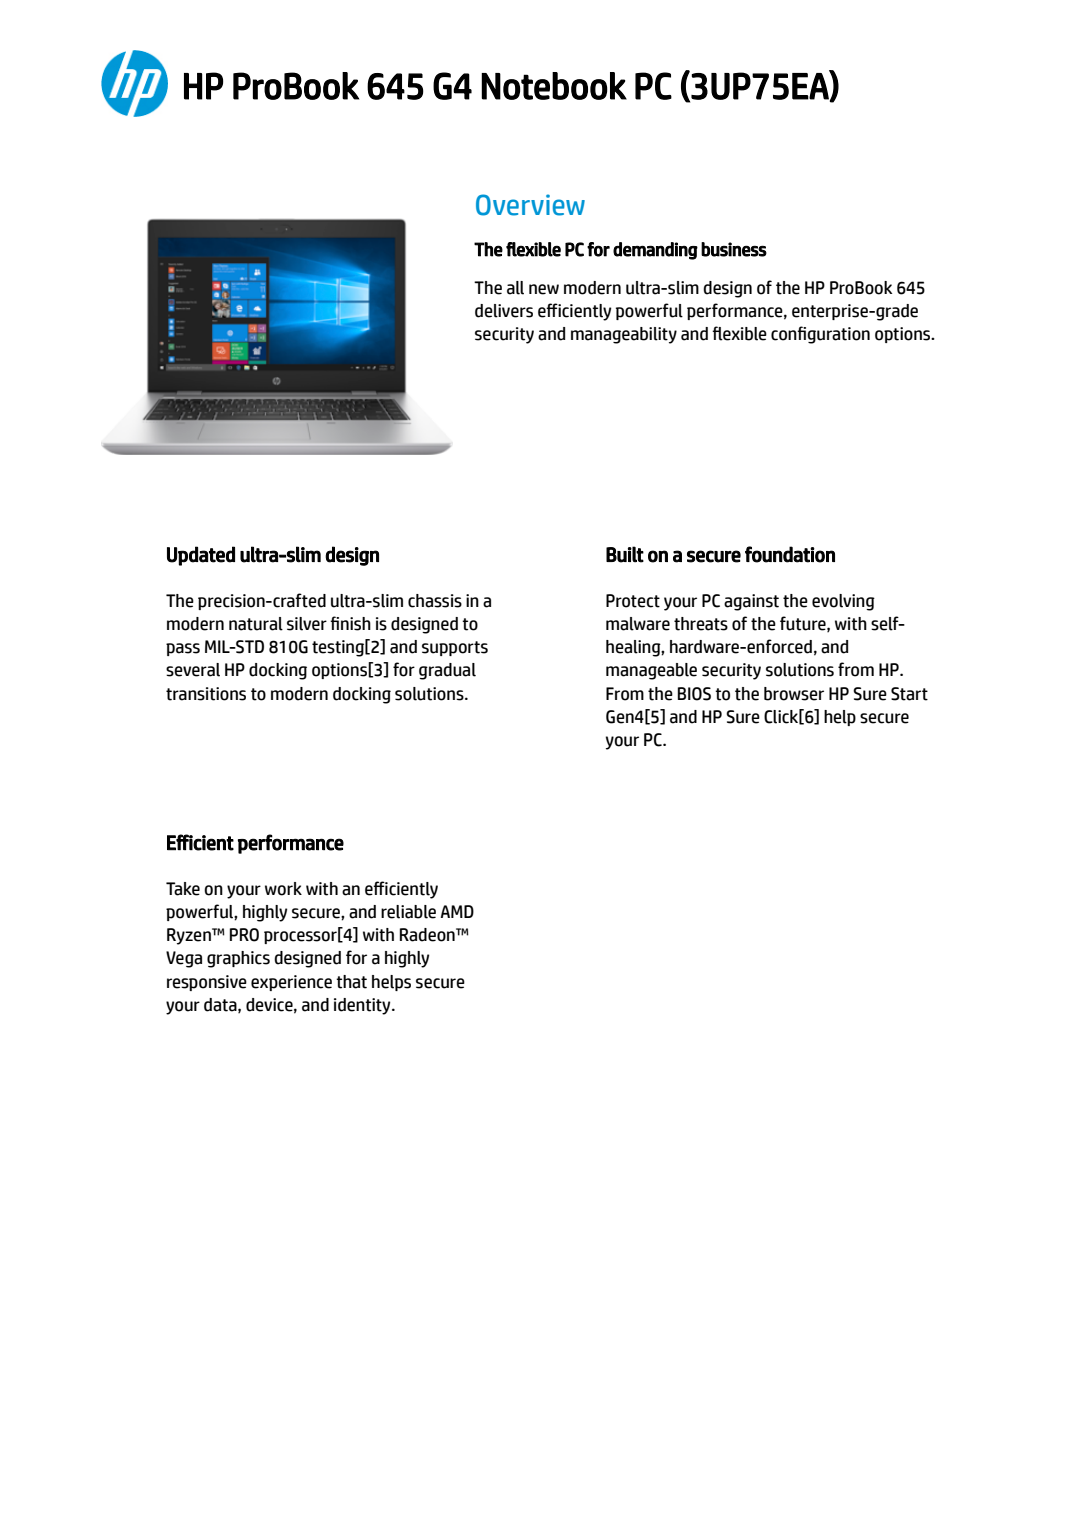 The height and width of the screenshot is (1531, 1083). Describe the element at coordinates (633, 601) in the screenshot. I see `Protect` at that location.
